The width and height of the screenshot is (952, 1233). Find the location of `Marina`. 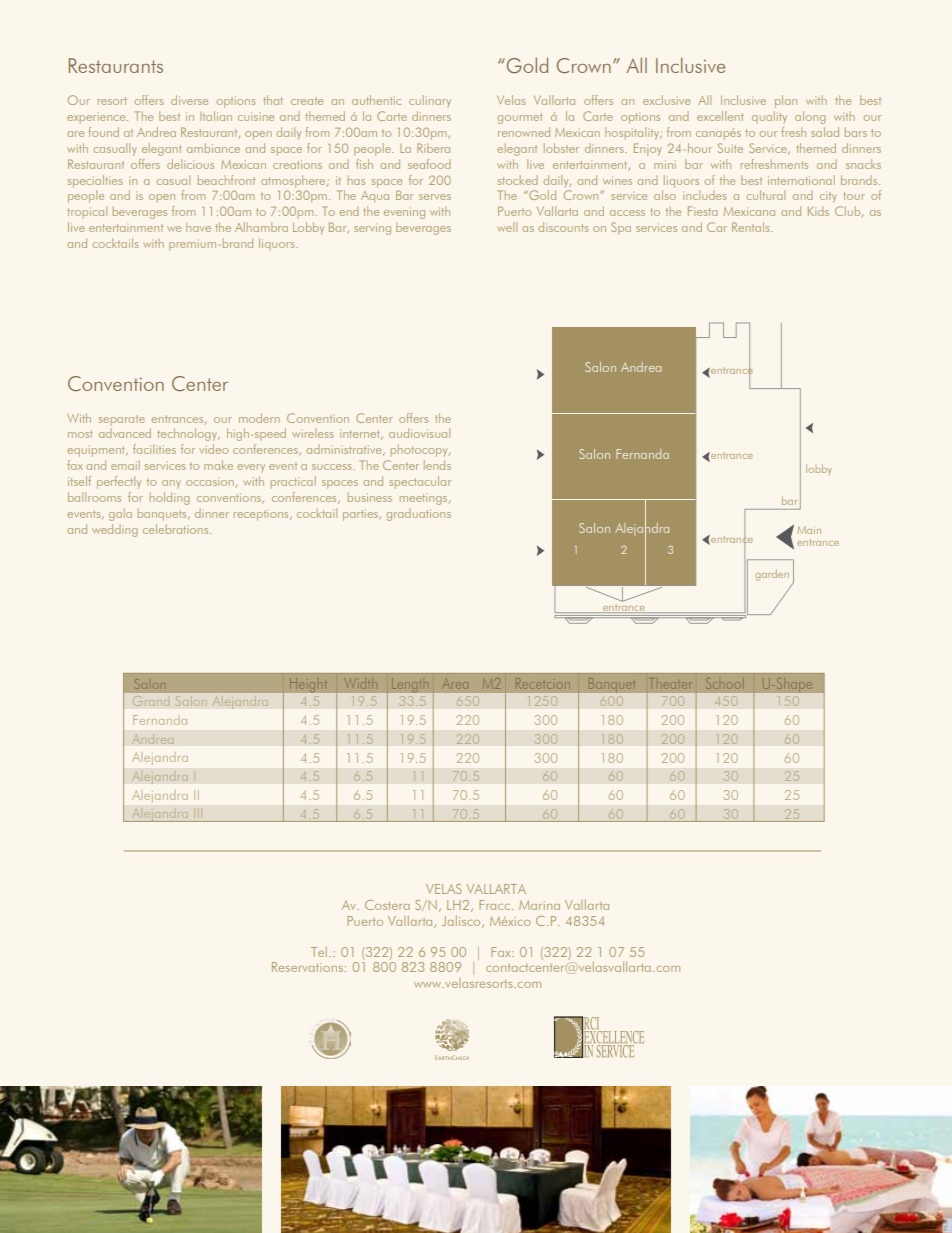

Marina is located at coordinates (539, 905).
